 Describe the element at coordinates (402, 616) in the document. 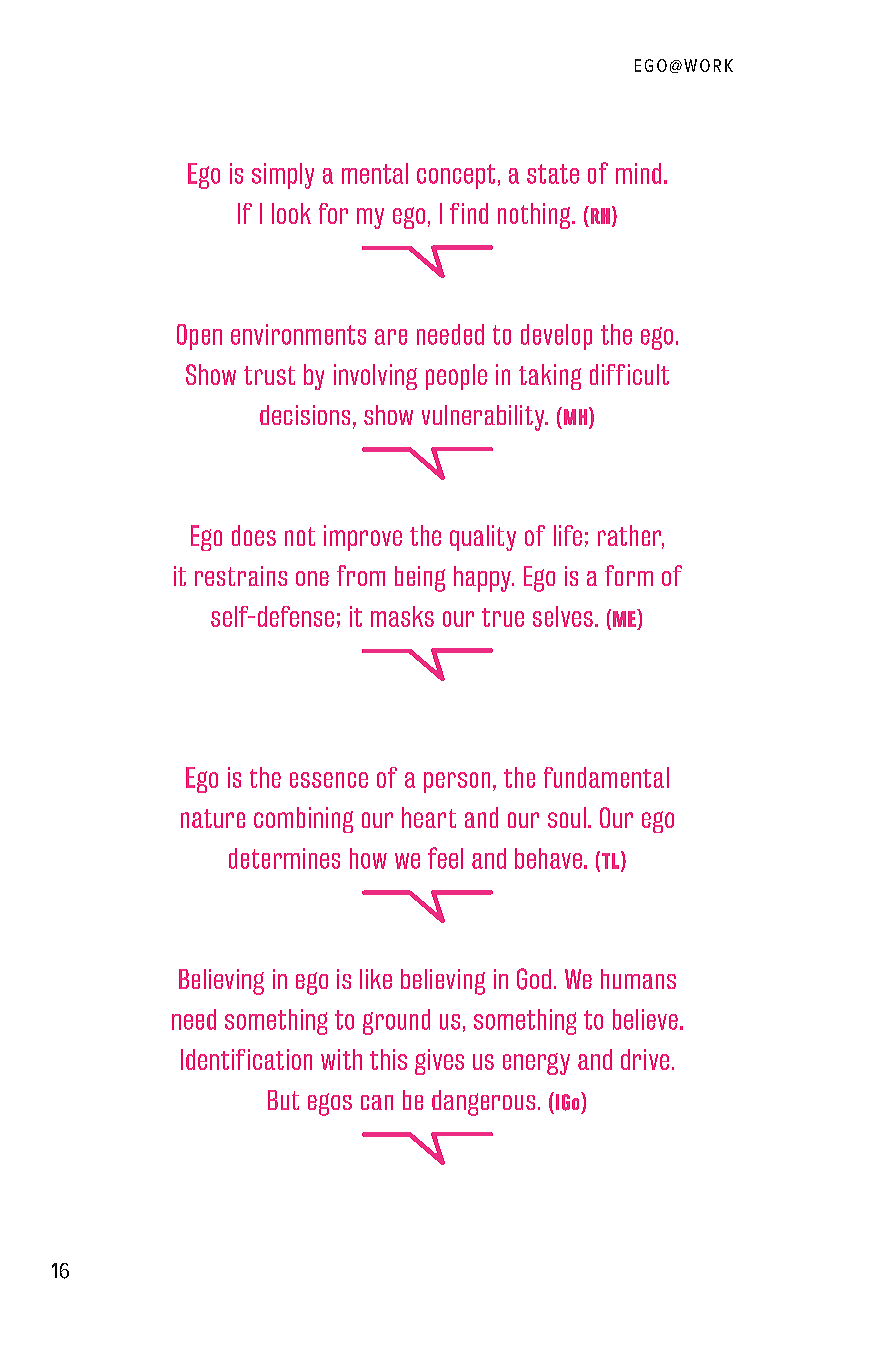

I see `masks` at that location.
